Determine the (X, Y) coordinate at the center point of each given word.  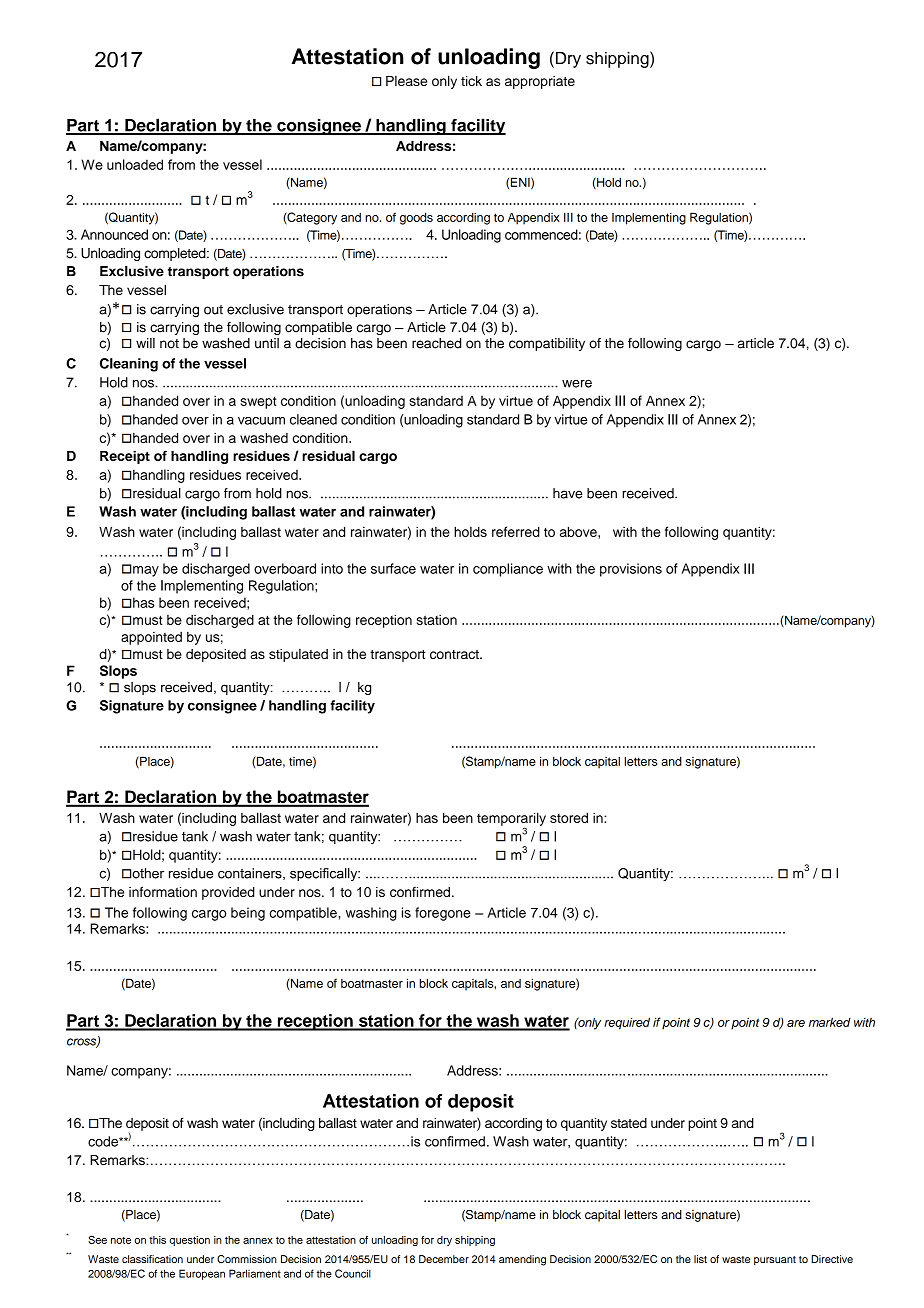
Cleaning (129, 365)
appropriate (540, 82)
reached (436, 343)
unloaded (135, 164)
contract (455, 654)
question (190, 1241)
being (248, 914)
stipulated (298, 655)
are (796, 1023)
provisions (631, 570)
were (577, 383)
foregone (443, 914)
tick (471, 81)
